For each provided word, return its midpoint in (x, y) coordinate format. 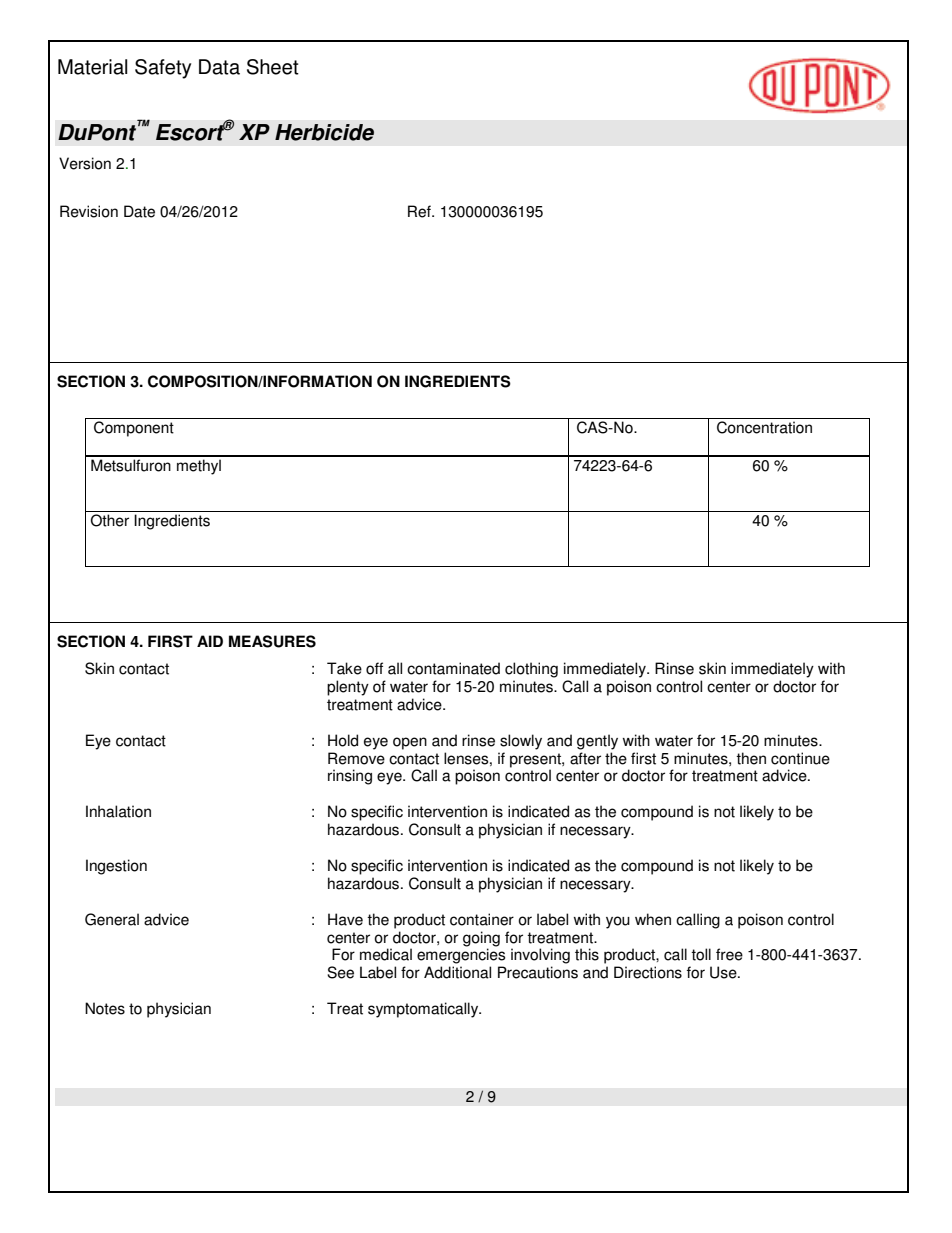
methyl (199, 467)
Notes (105, 1008)
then (751, 758)
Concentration (764, 427)
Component (134, 429)
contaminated (453, 668)
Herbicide (324, 132)
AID (210, 641)
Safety (163, 69)
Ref (420, 211)
